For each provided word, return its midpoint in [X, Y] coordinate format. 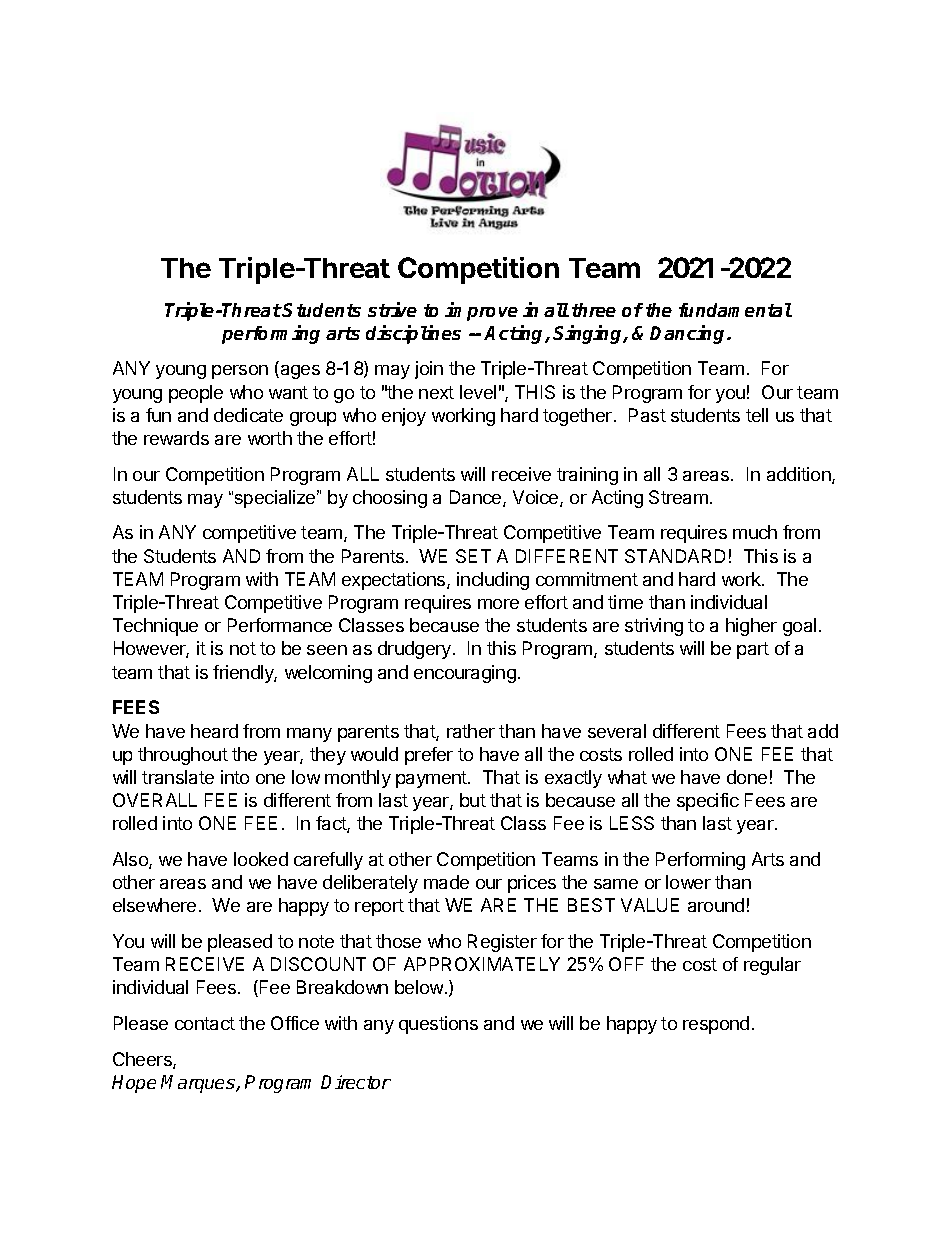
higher [751, 627]
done [747, 777]
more [498, 604]
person [240, 372]
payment [432, 779]
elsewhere [154, 905]
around [716, 905]
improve [481, 311]
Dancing [689, 334]
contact [205, 1023]
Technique [155, 627]
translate [178, 777]
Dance [477, 498]
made [446, 882]
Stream [678, 497]
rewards [176, 438]
